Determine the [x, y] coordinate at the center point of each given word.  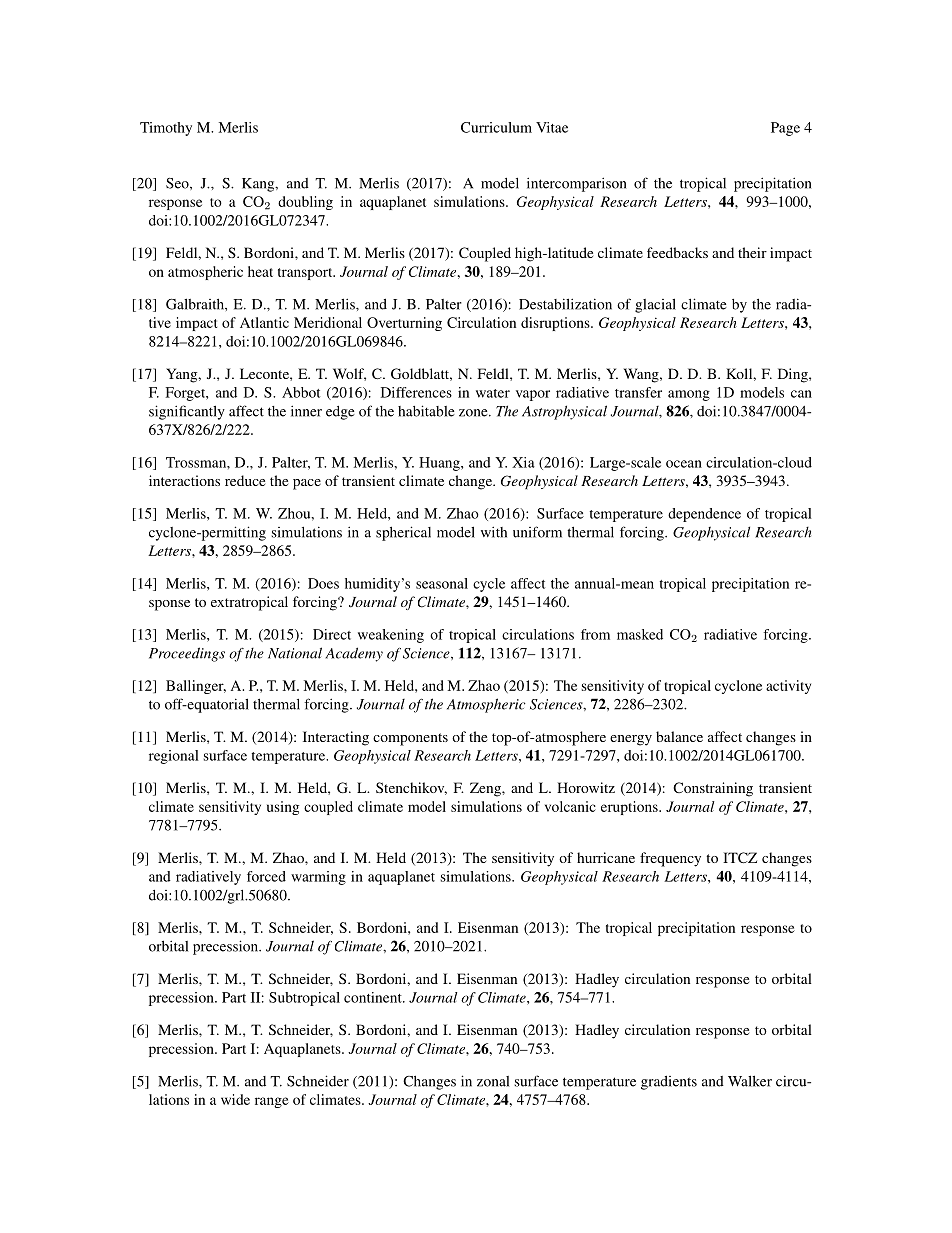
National [295, 653]
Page [785, 129]
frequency [670, 859]
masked [640, 634]
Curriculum [496, 127]
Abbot [301, 392]
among [689, 395]
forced [266, 876]
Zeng [486, 789]
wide [235, 1099]
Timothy [166, 129]
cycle [489, 585]
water [493, 393]
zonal [493, 1081]
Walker [750, 1081]
